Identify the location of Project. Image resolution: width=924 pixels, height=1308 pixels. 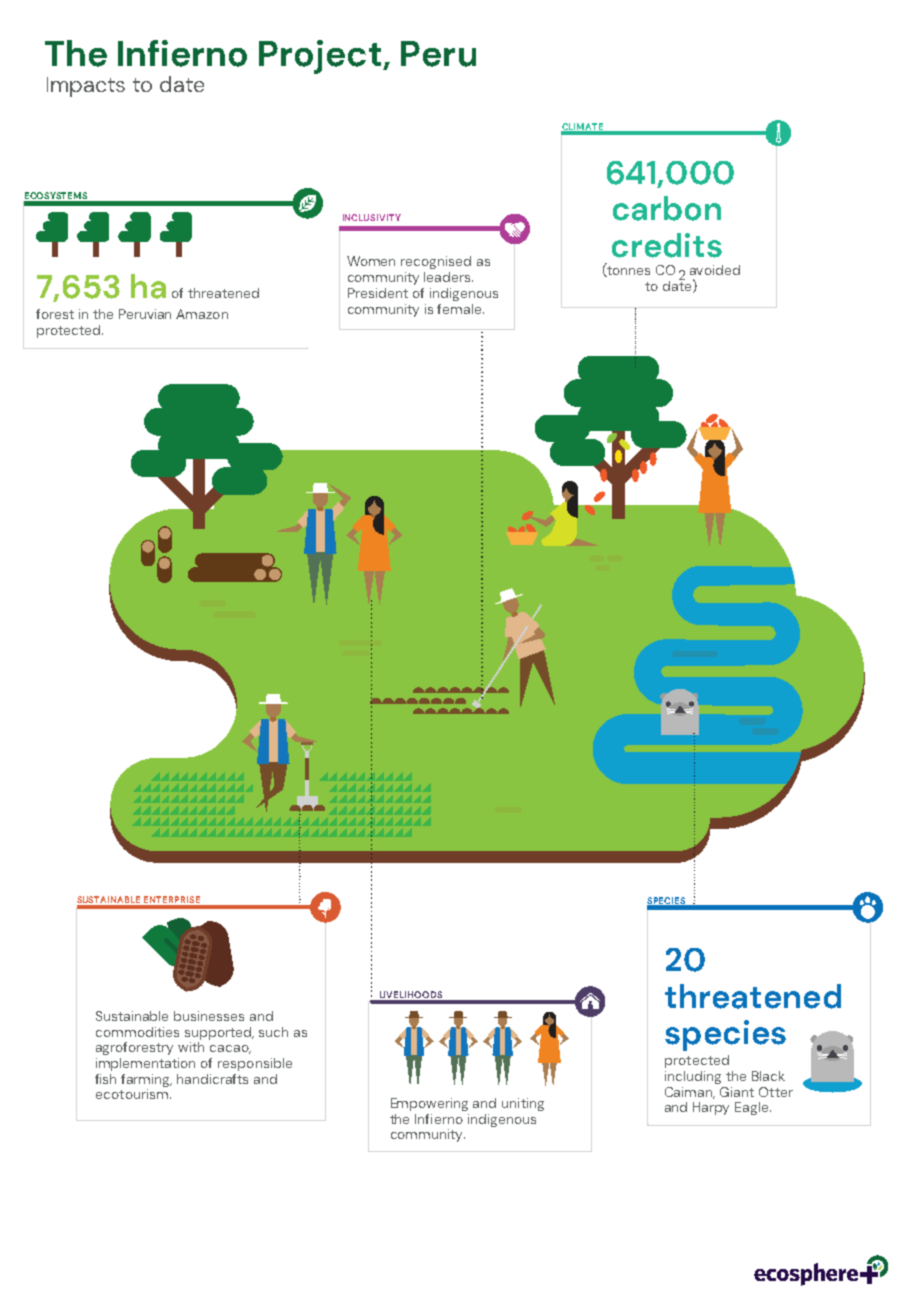
(321, 57).
